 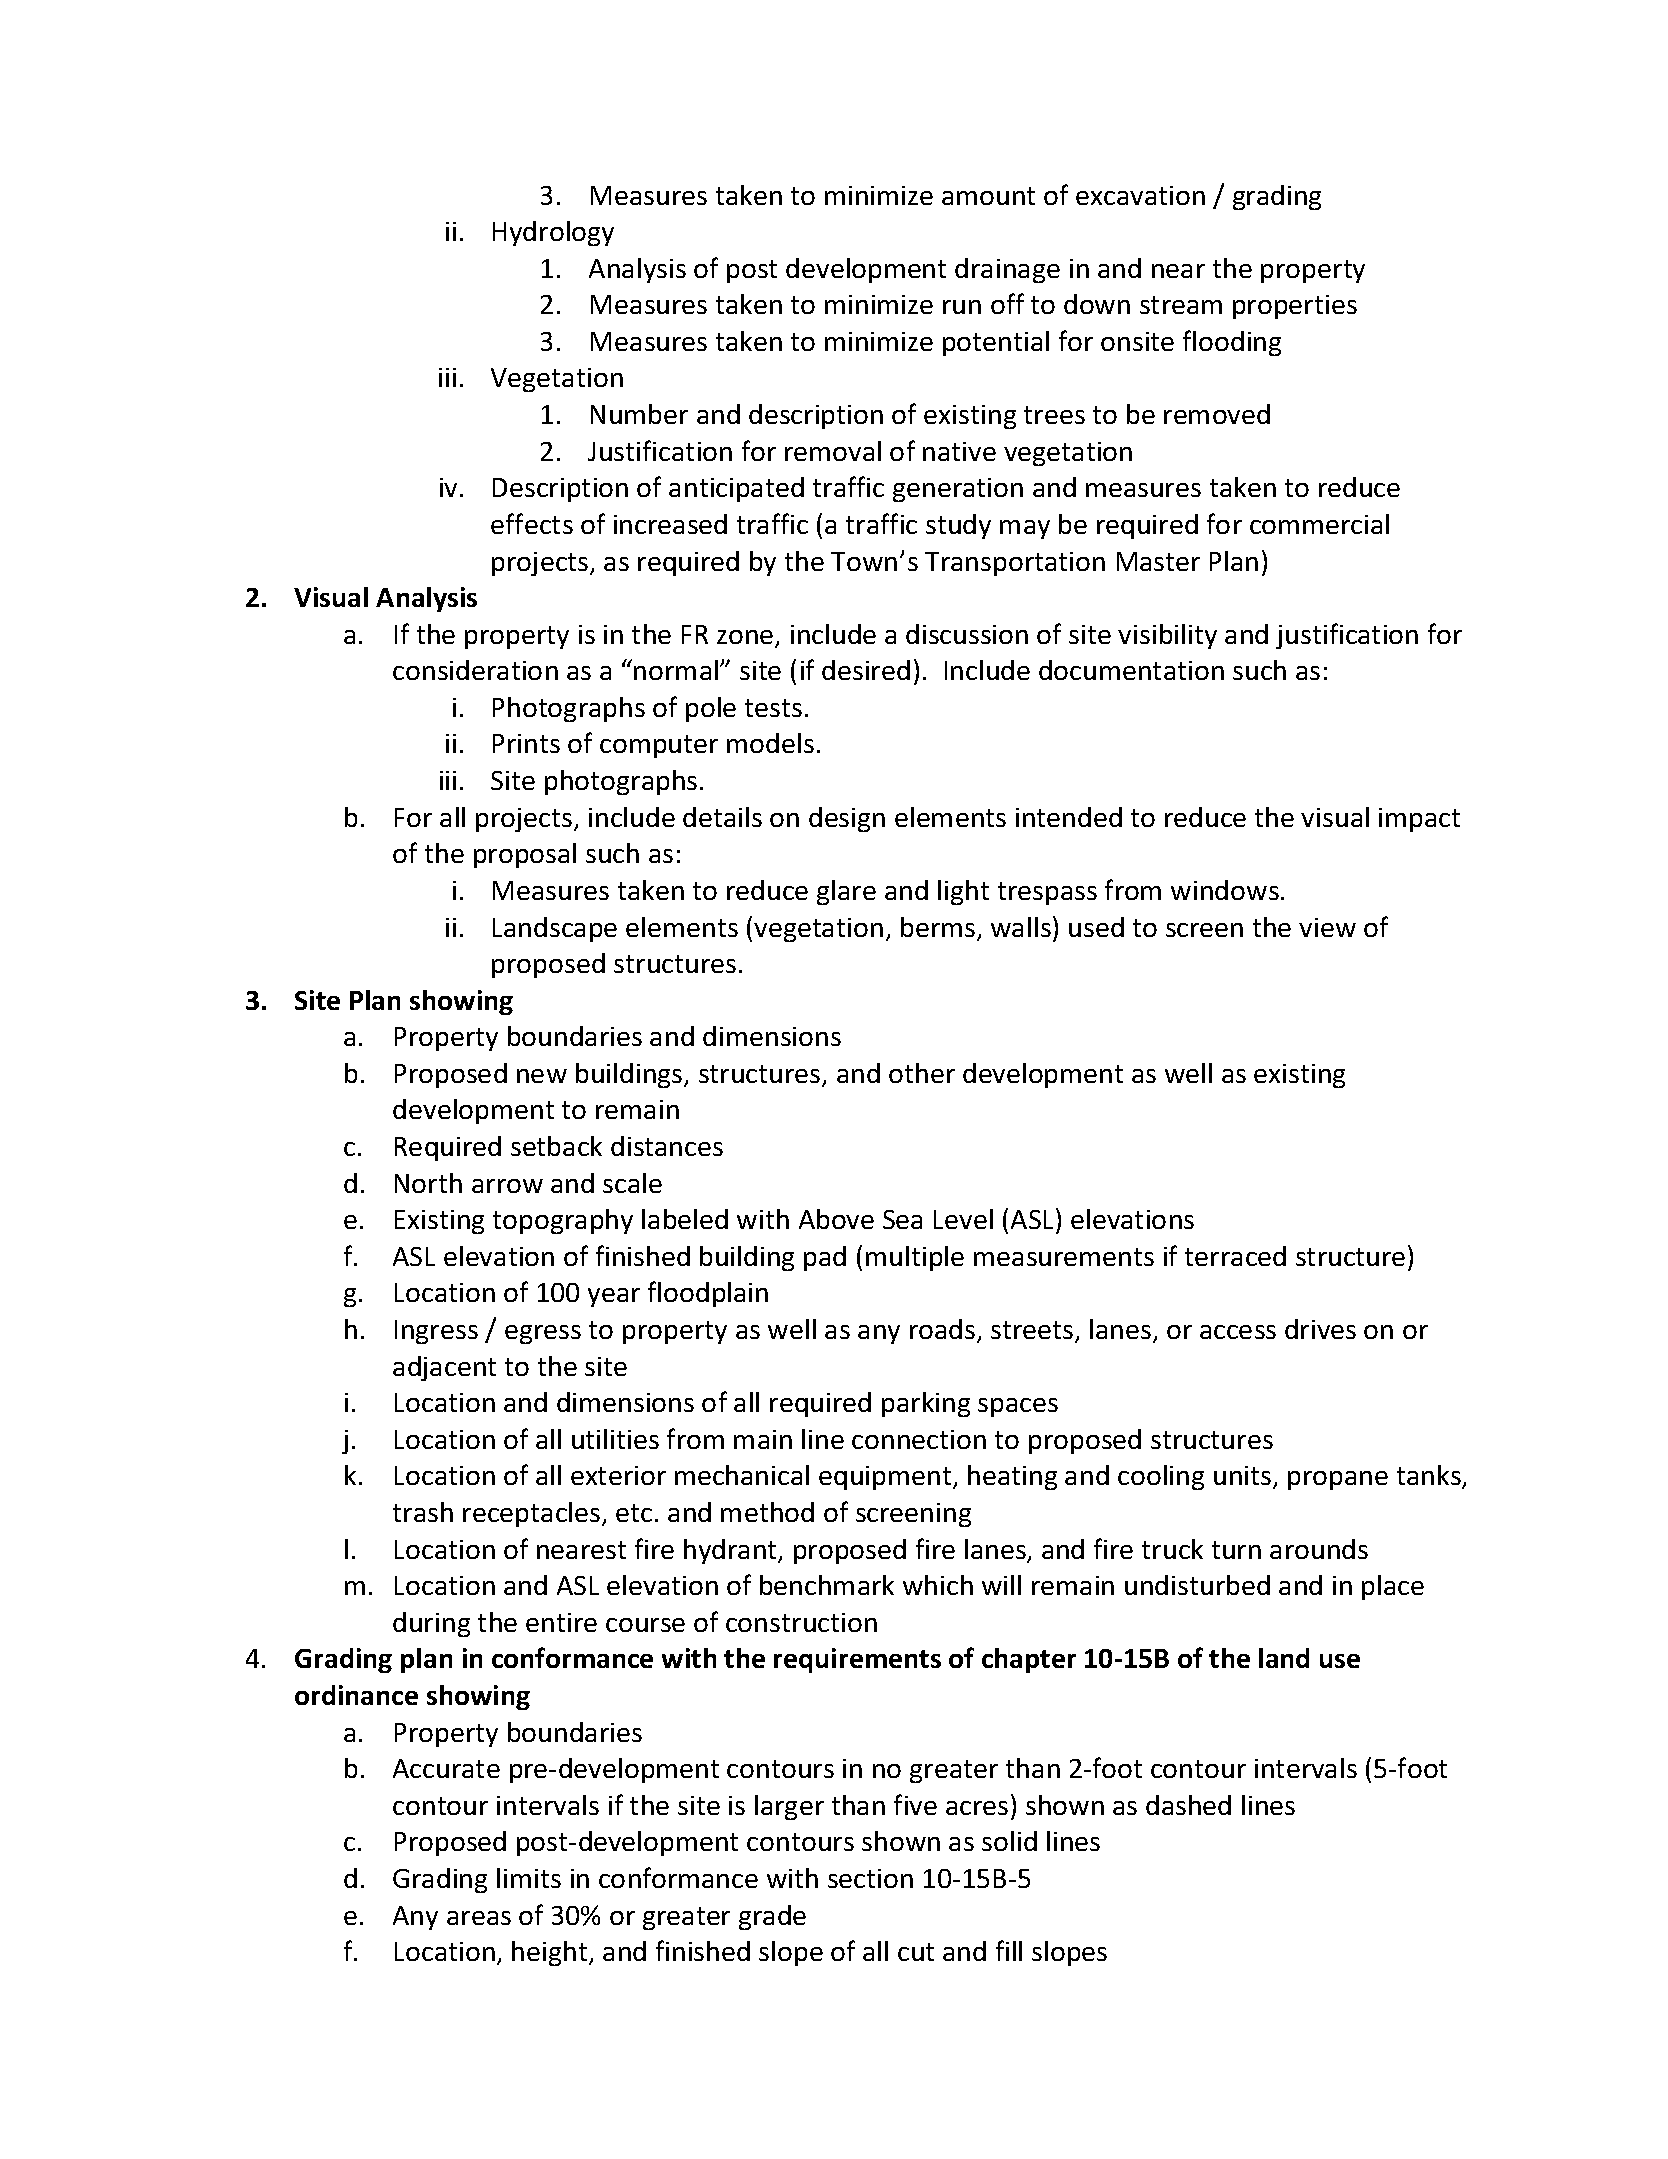 I want to click on run, so click(x=962, y=307).
